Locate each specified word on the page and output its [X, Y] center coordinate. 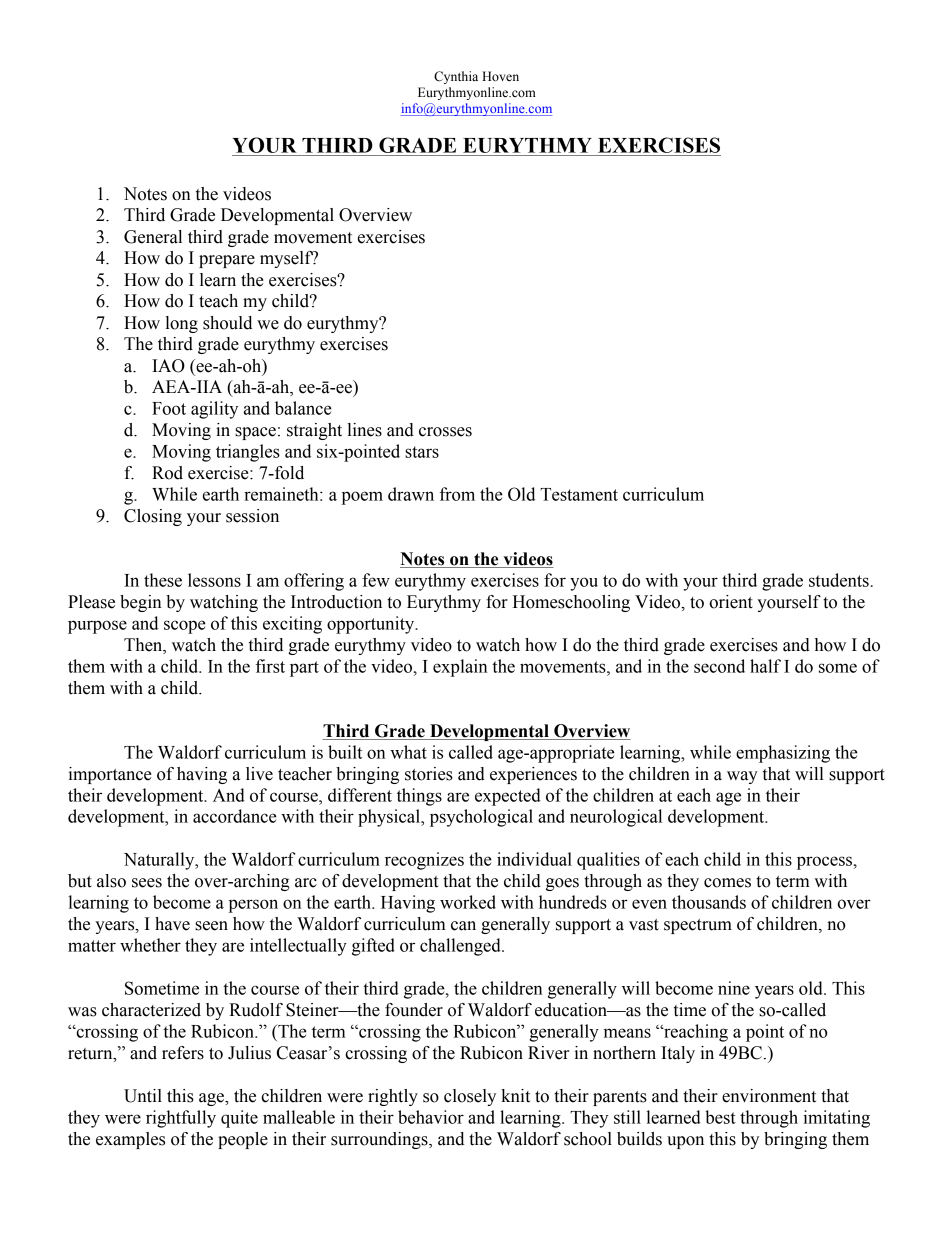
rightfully [181, 1119]
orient [731, 602]
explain [460, 668]
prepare [227, 261]
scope [185, 627]
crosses [445, 432]
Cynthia [456, 77]
